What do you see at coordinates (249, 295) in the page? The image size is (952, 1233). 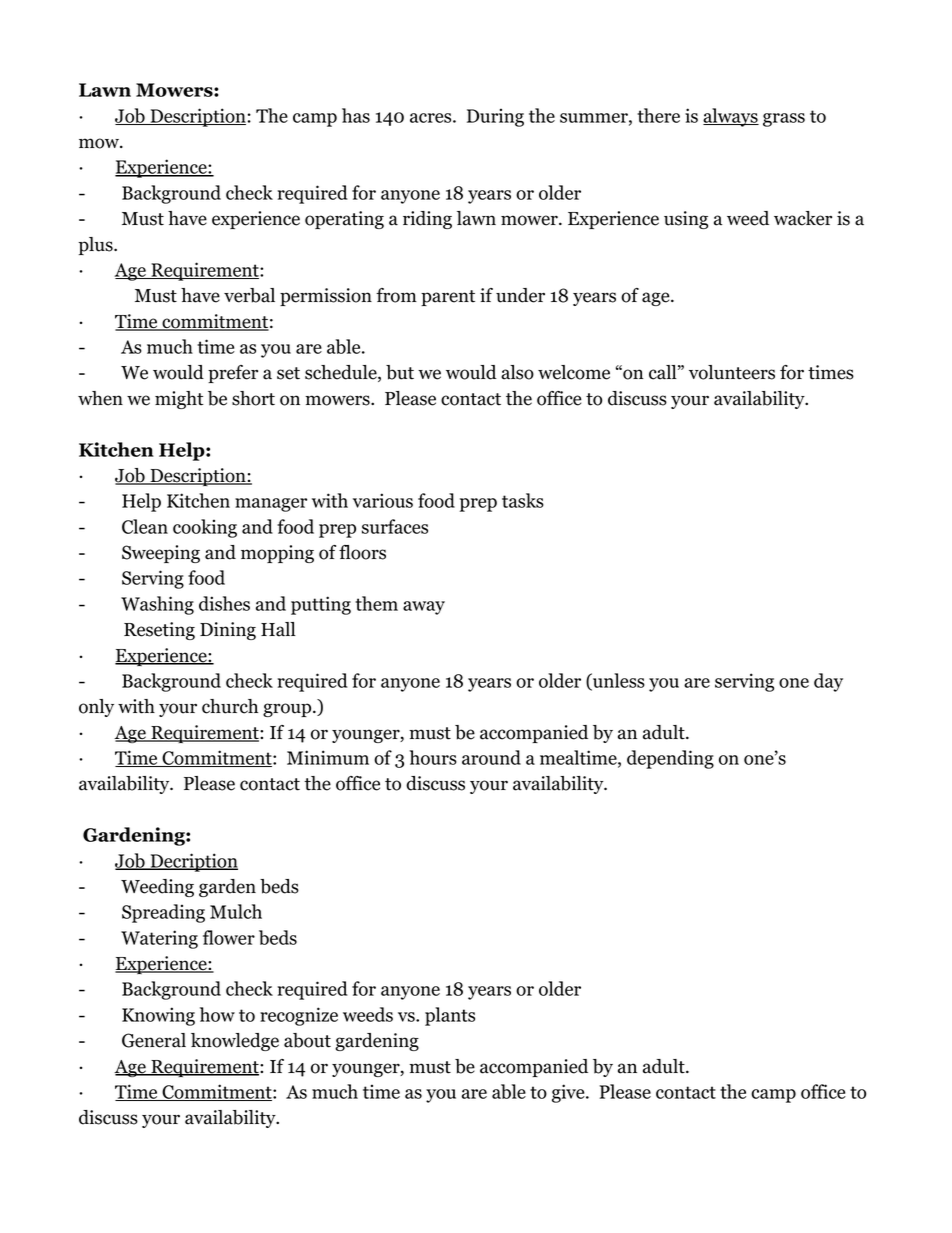 I see `verbal` at bounding box center [249, 295].
